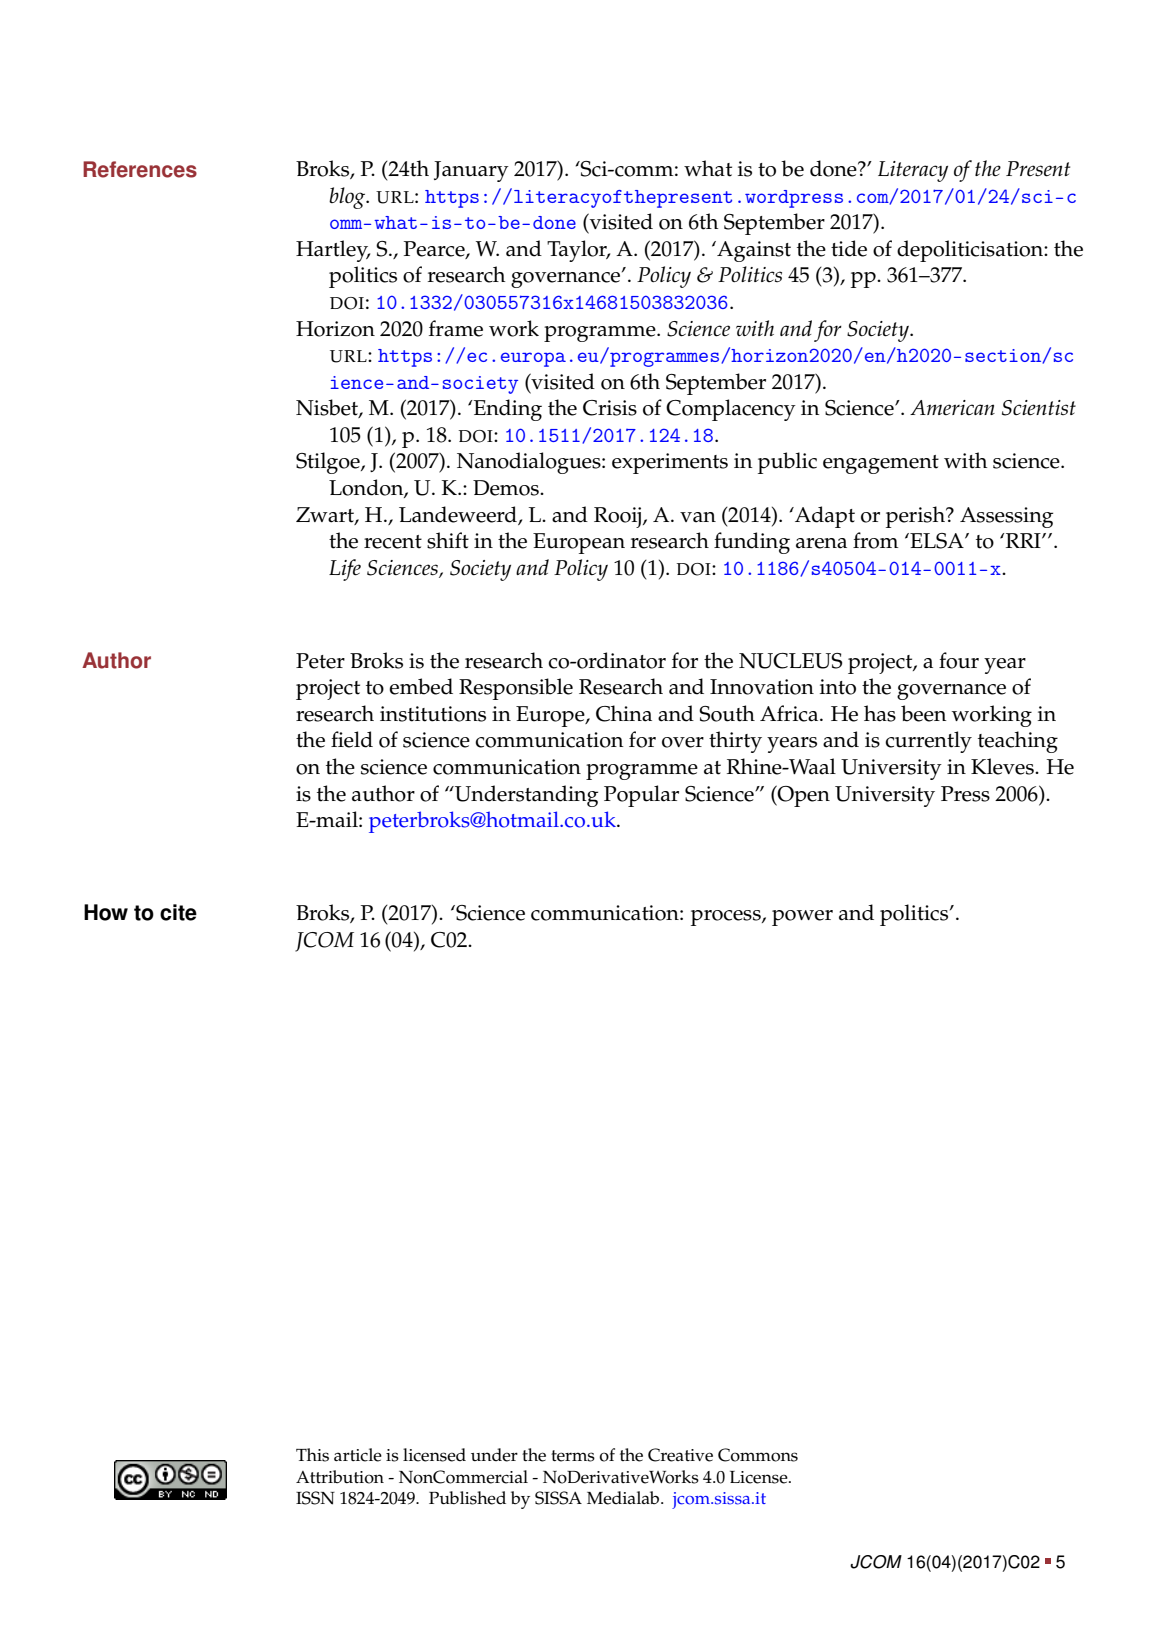 The width and height of the page is (1167, 1651). I want to click on Creative, so click(680, 1455).
